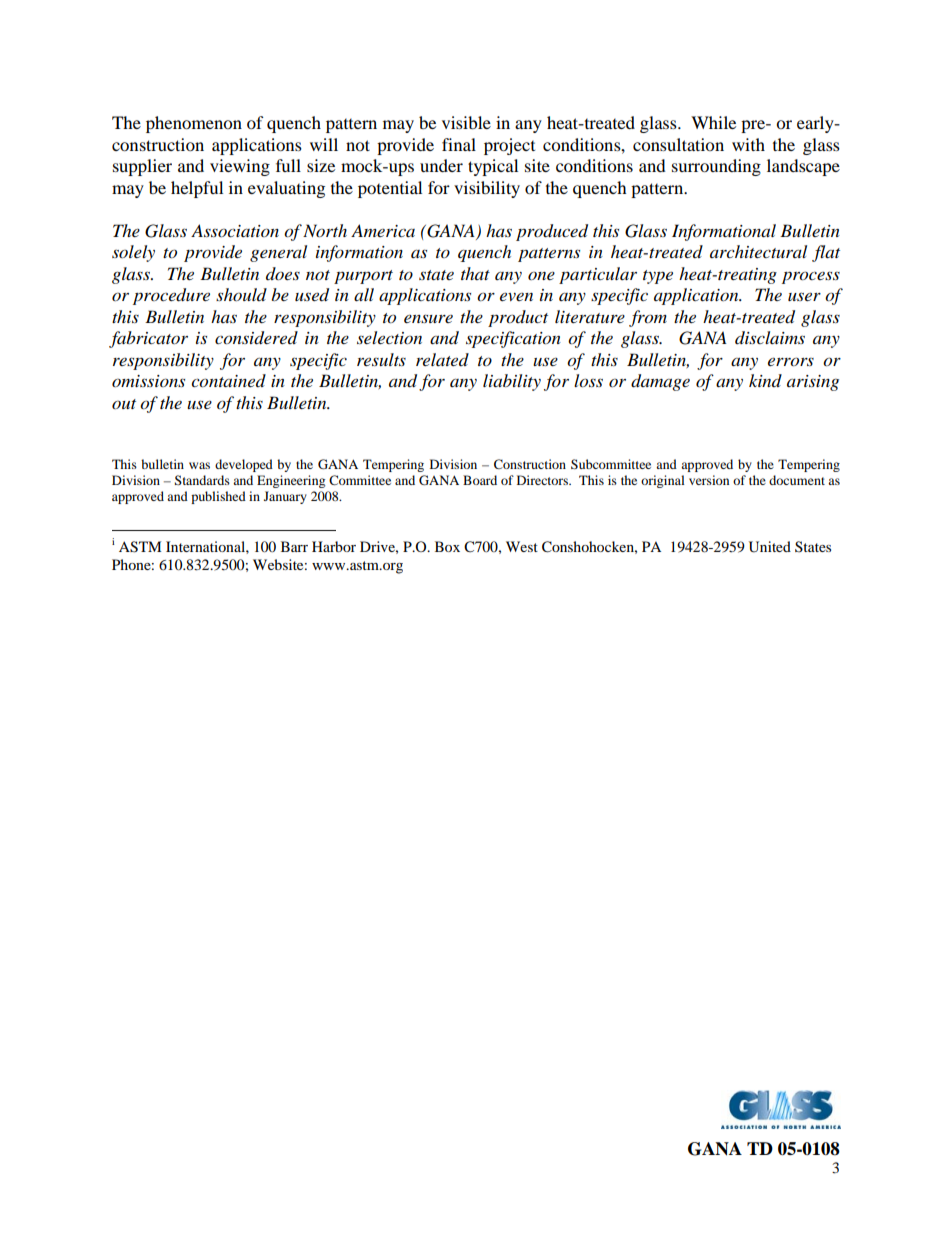 This image has height=1233, width=952. What do you see at coordinates (235, 230) in the image?
I see `Association` at bounding box center [235, 230].
